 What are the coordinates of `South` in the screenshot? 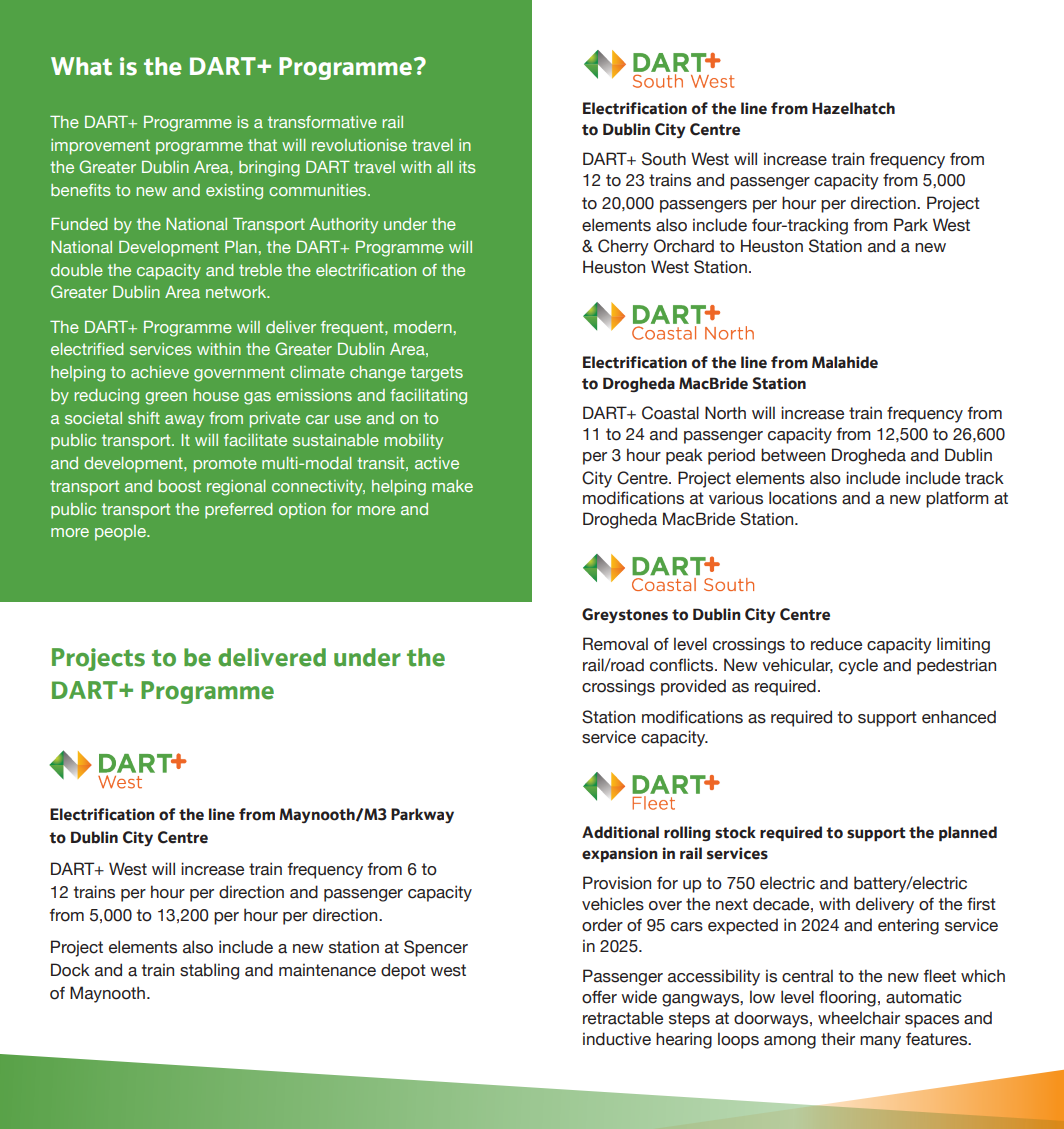 It's located at (664, 159).
